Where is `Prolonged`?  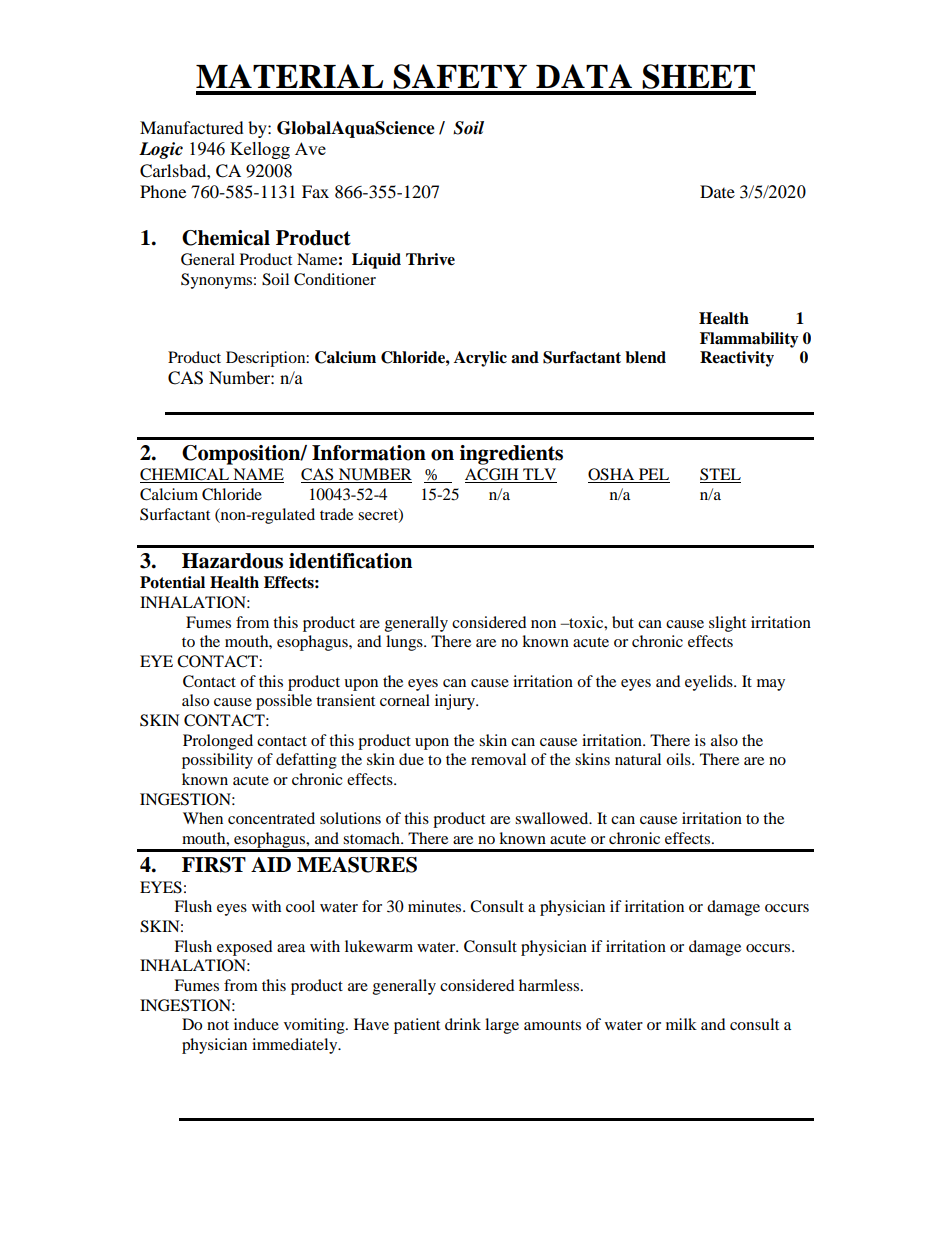
Prolonged is located at coordinates (218, 742).
